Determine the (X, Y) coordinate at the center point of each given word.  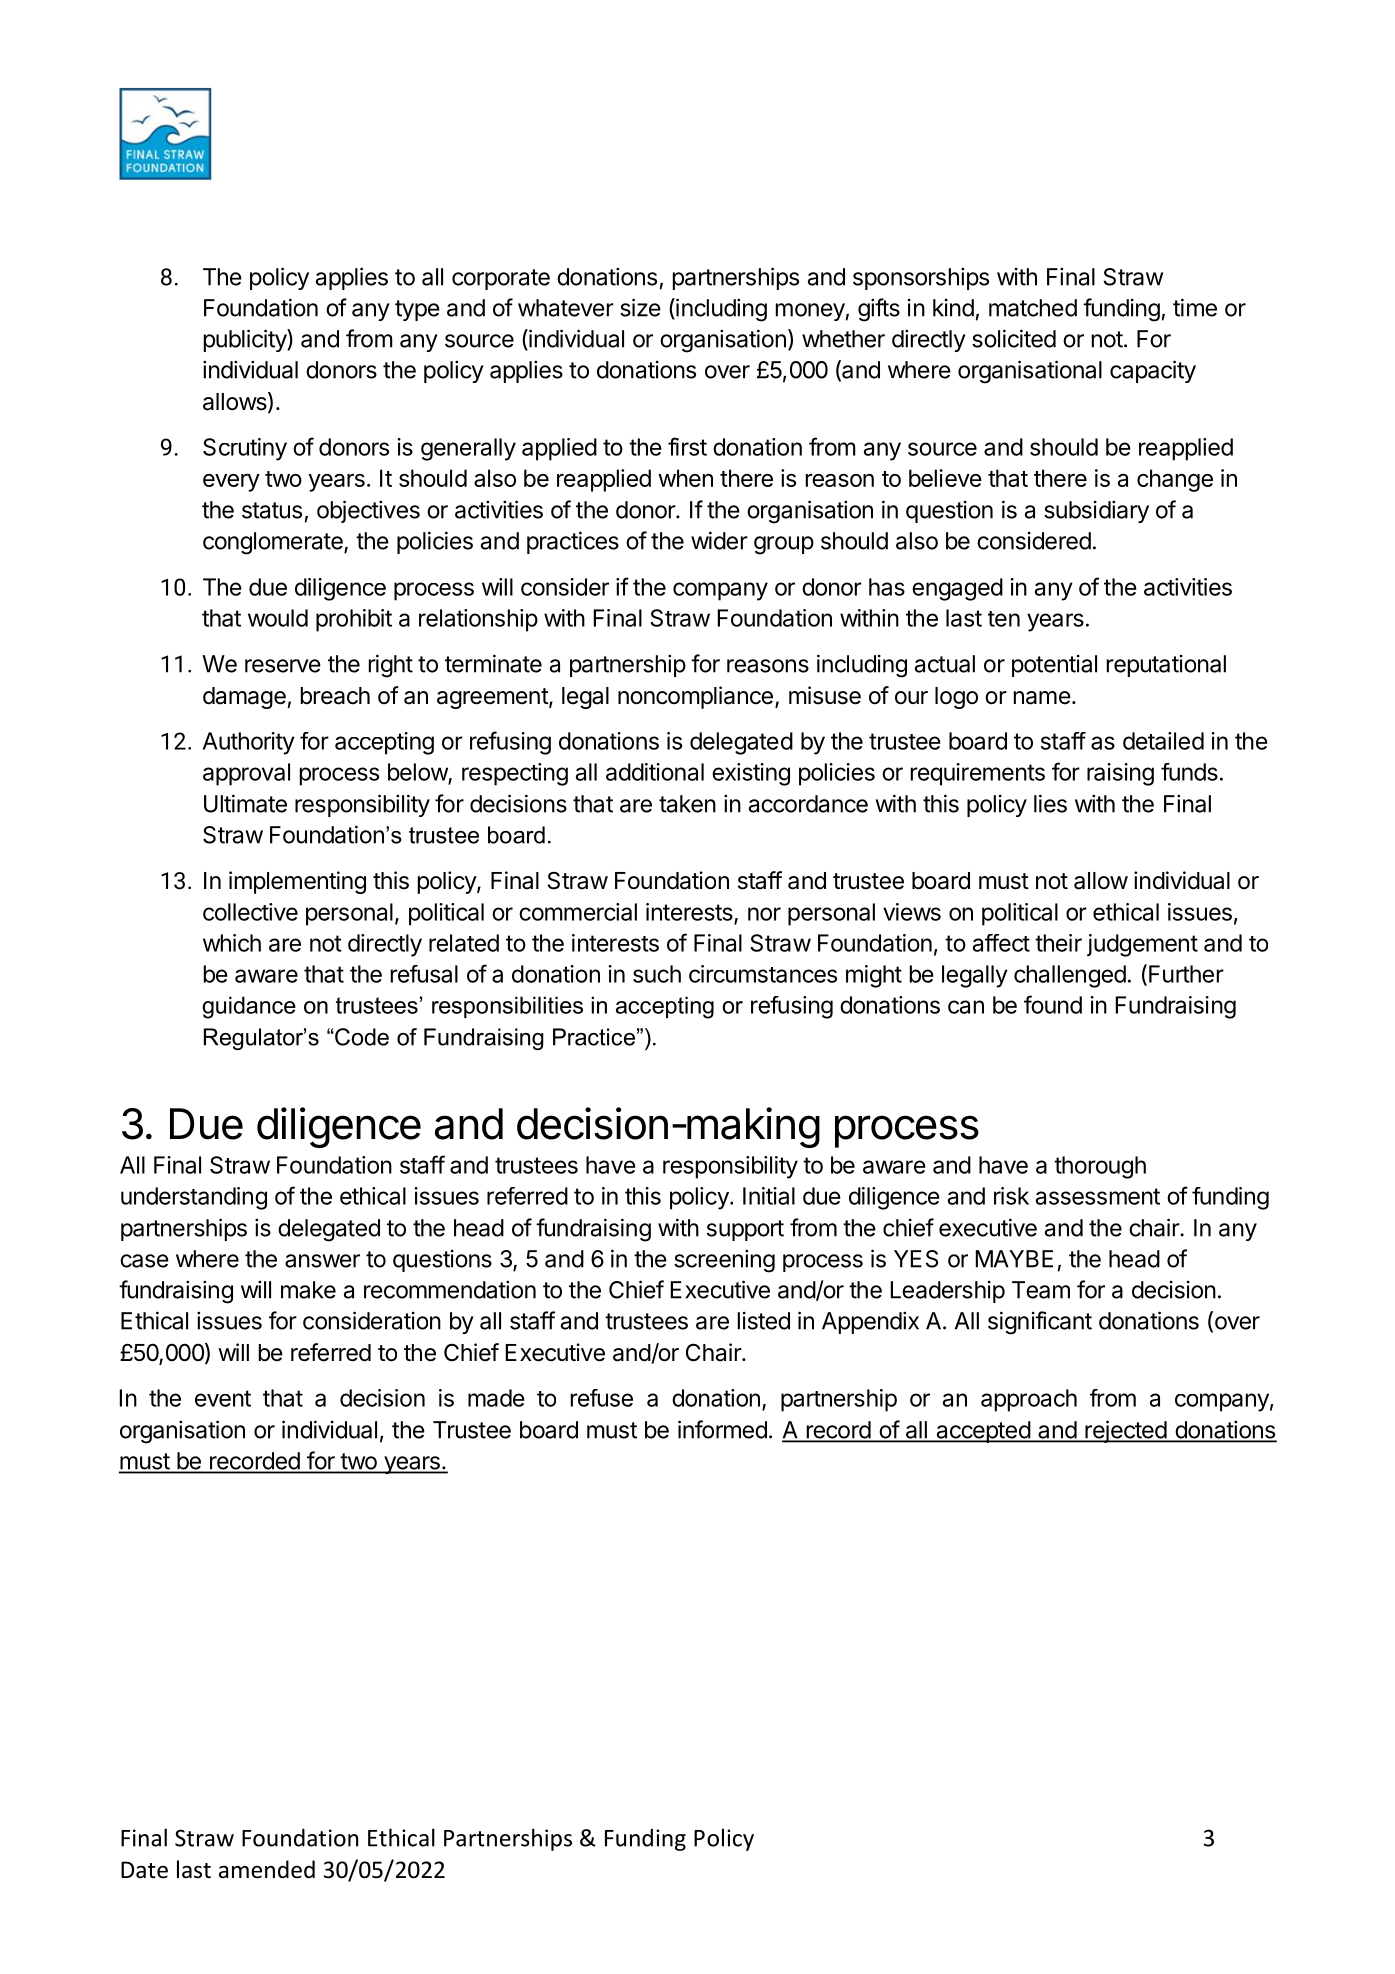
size (640, 307)
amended (267, 1869)
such (657, 974)
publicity (246, 340)
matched (1033, 308)
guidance (249, 1007)
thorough (1100, 1167)
